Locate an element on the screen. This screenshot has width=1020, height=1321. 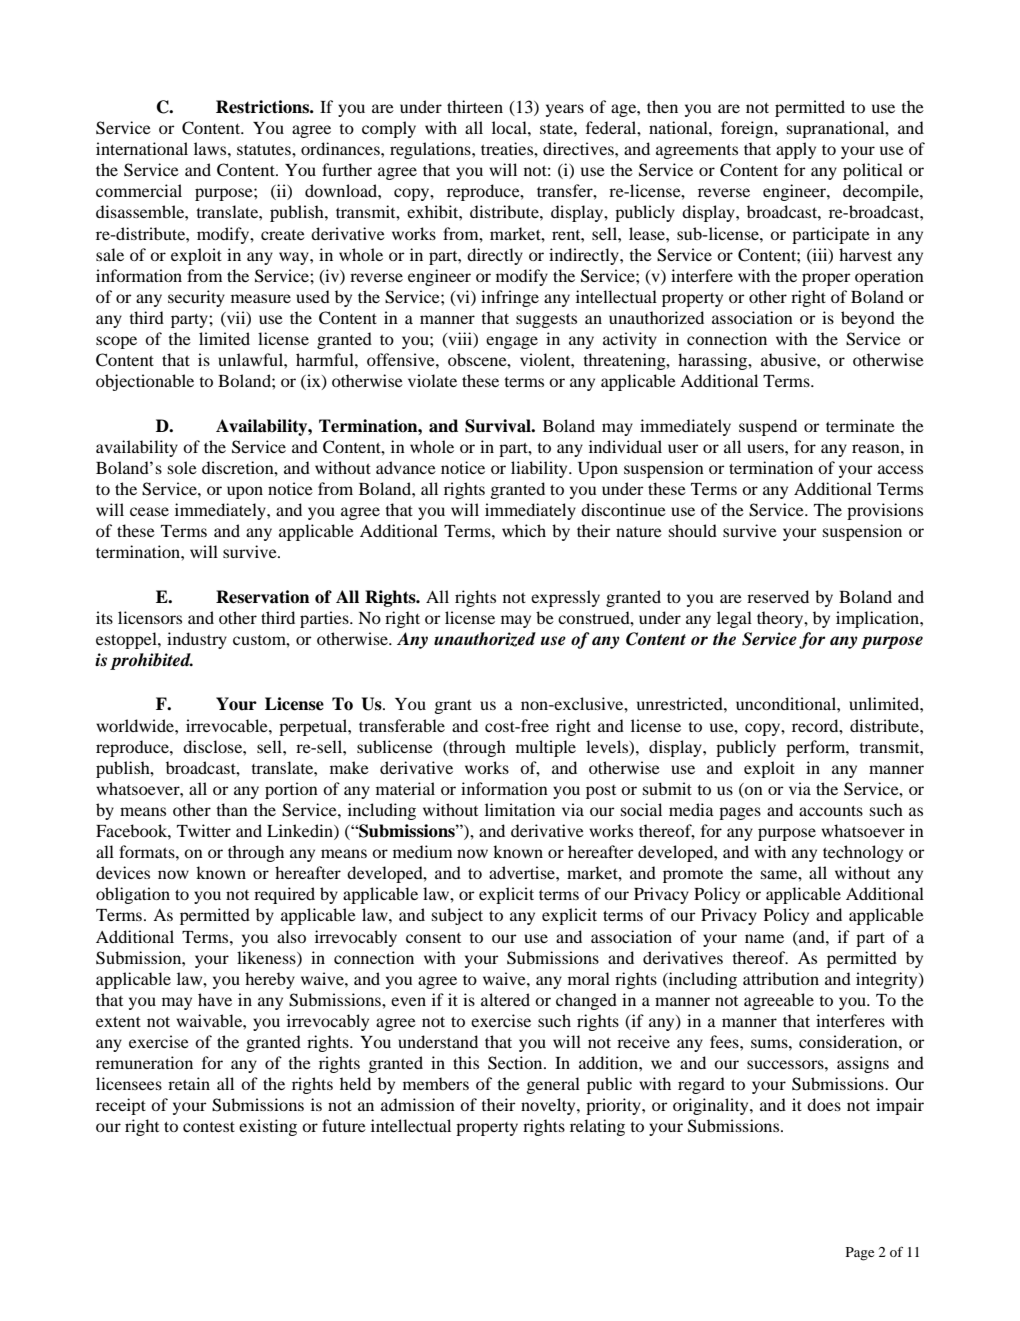
retain is located at coordinates (189, 1083).
